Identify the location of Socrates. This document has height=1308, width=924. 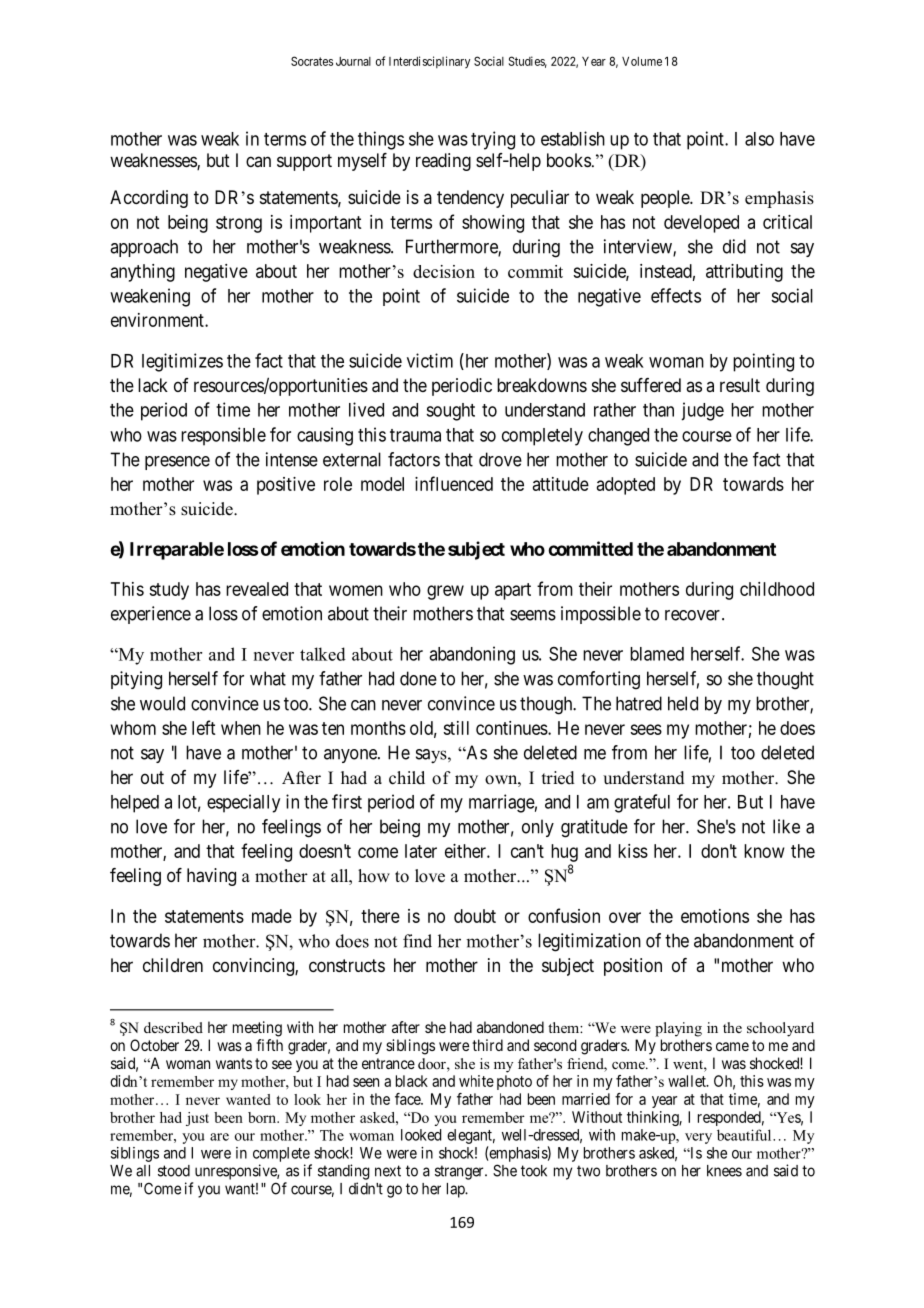
(312, 61).
